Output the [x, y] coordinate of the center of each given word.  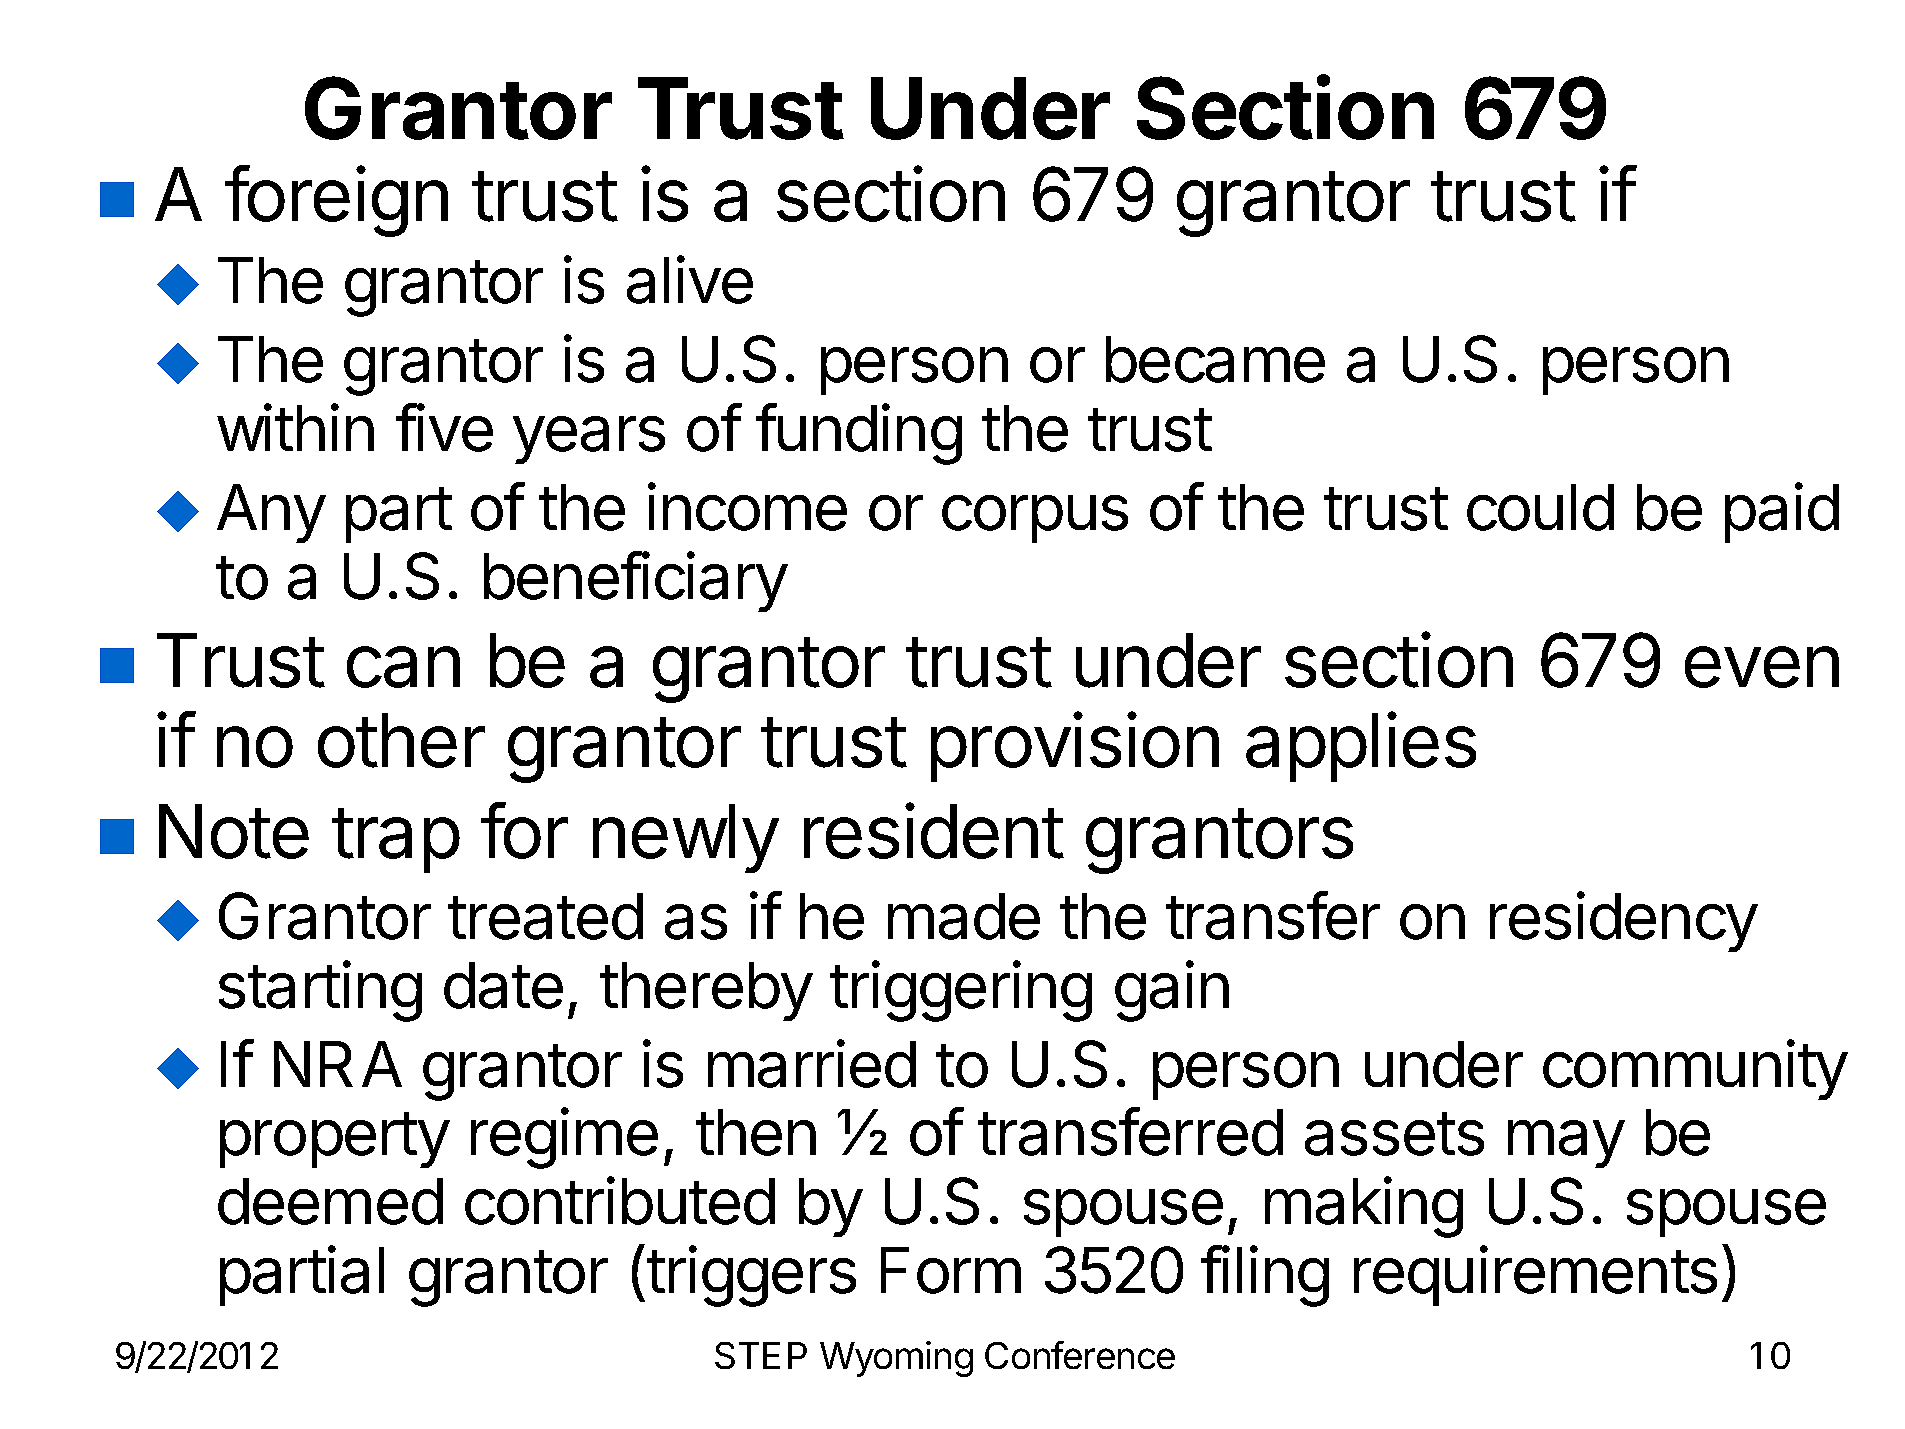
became [1215, 359]
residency [1624, 922]
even [1762, 667]
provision [1075, 747]
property [335, 1140]
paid [1782, 513]
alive [690, 280]
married [812, 1063]
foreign [336, 201]
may [1566, 1144]
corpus [1035, 519]
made [964, 916]
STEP [761, 1355]
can [403, 667]
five [444, 427]
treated [545, 916]
